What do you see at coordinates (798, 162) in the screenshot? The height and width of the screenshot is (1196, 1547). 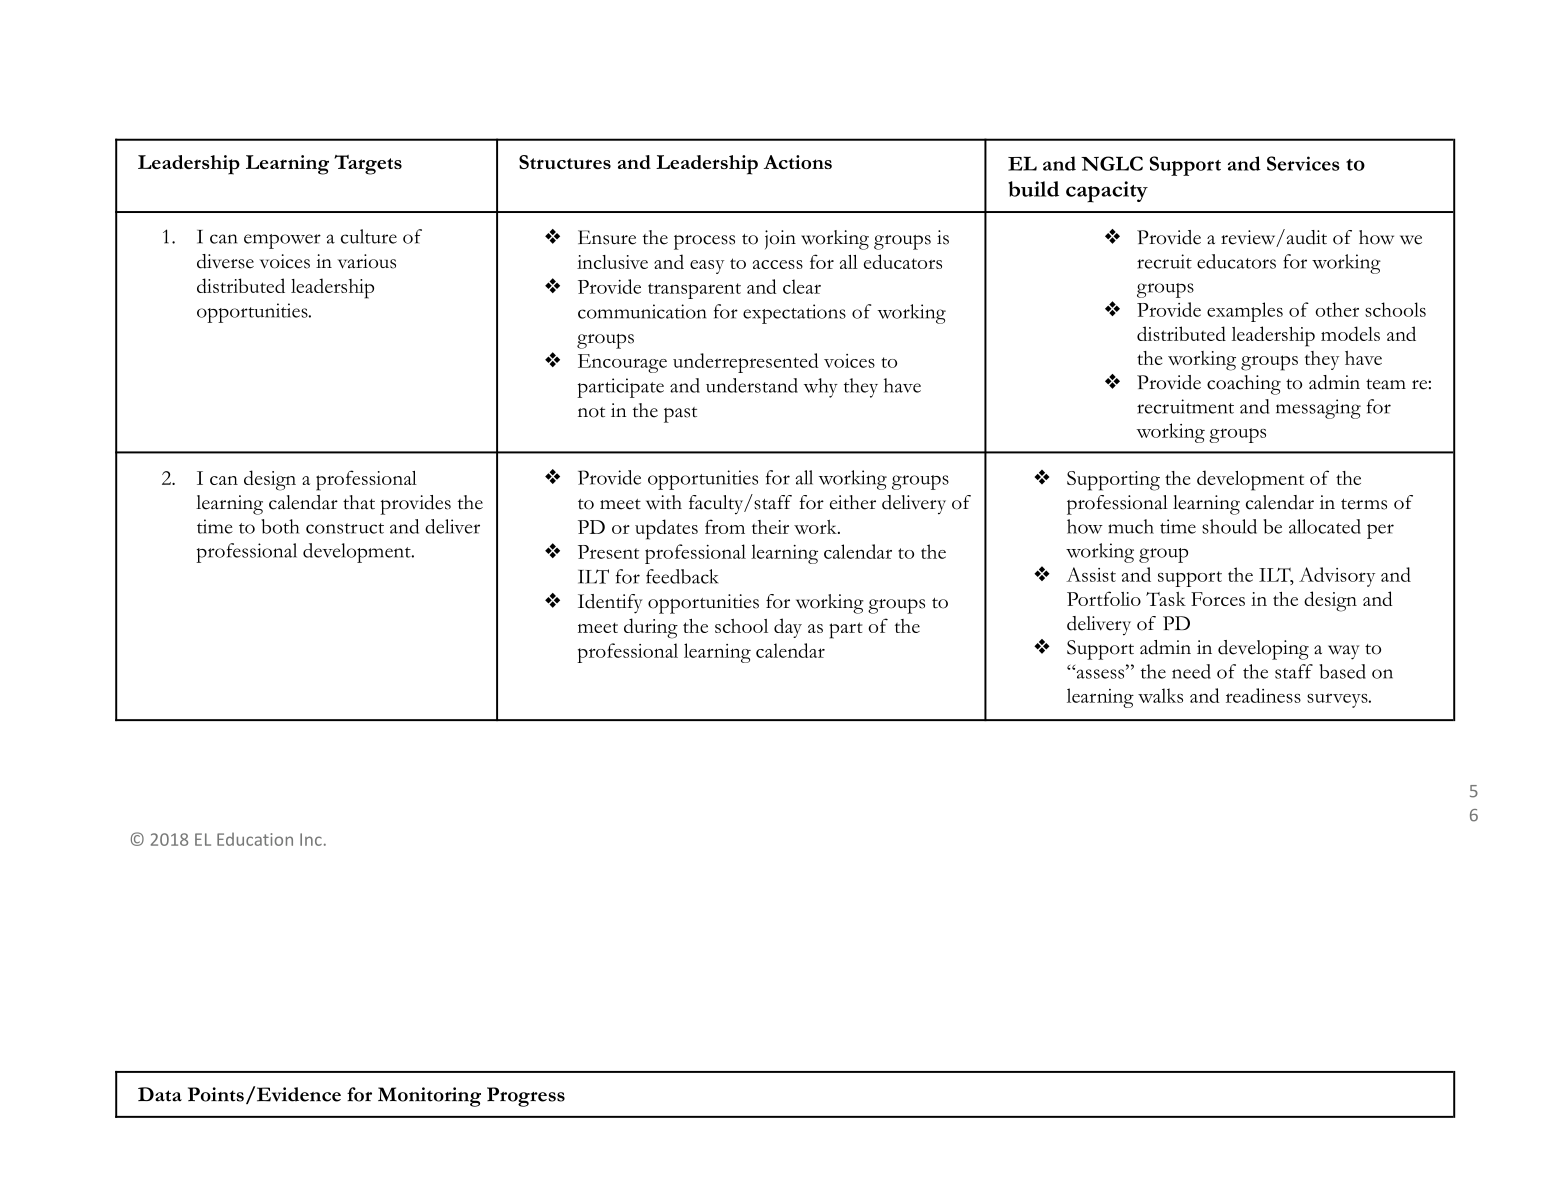 I see `Actions` at bounding box center [798, 162].
